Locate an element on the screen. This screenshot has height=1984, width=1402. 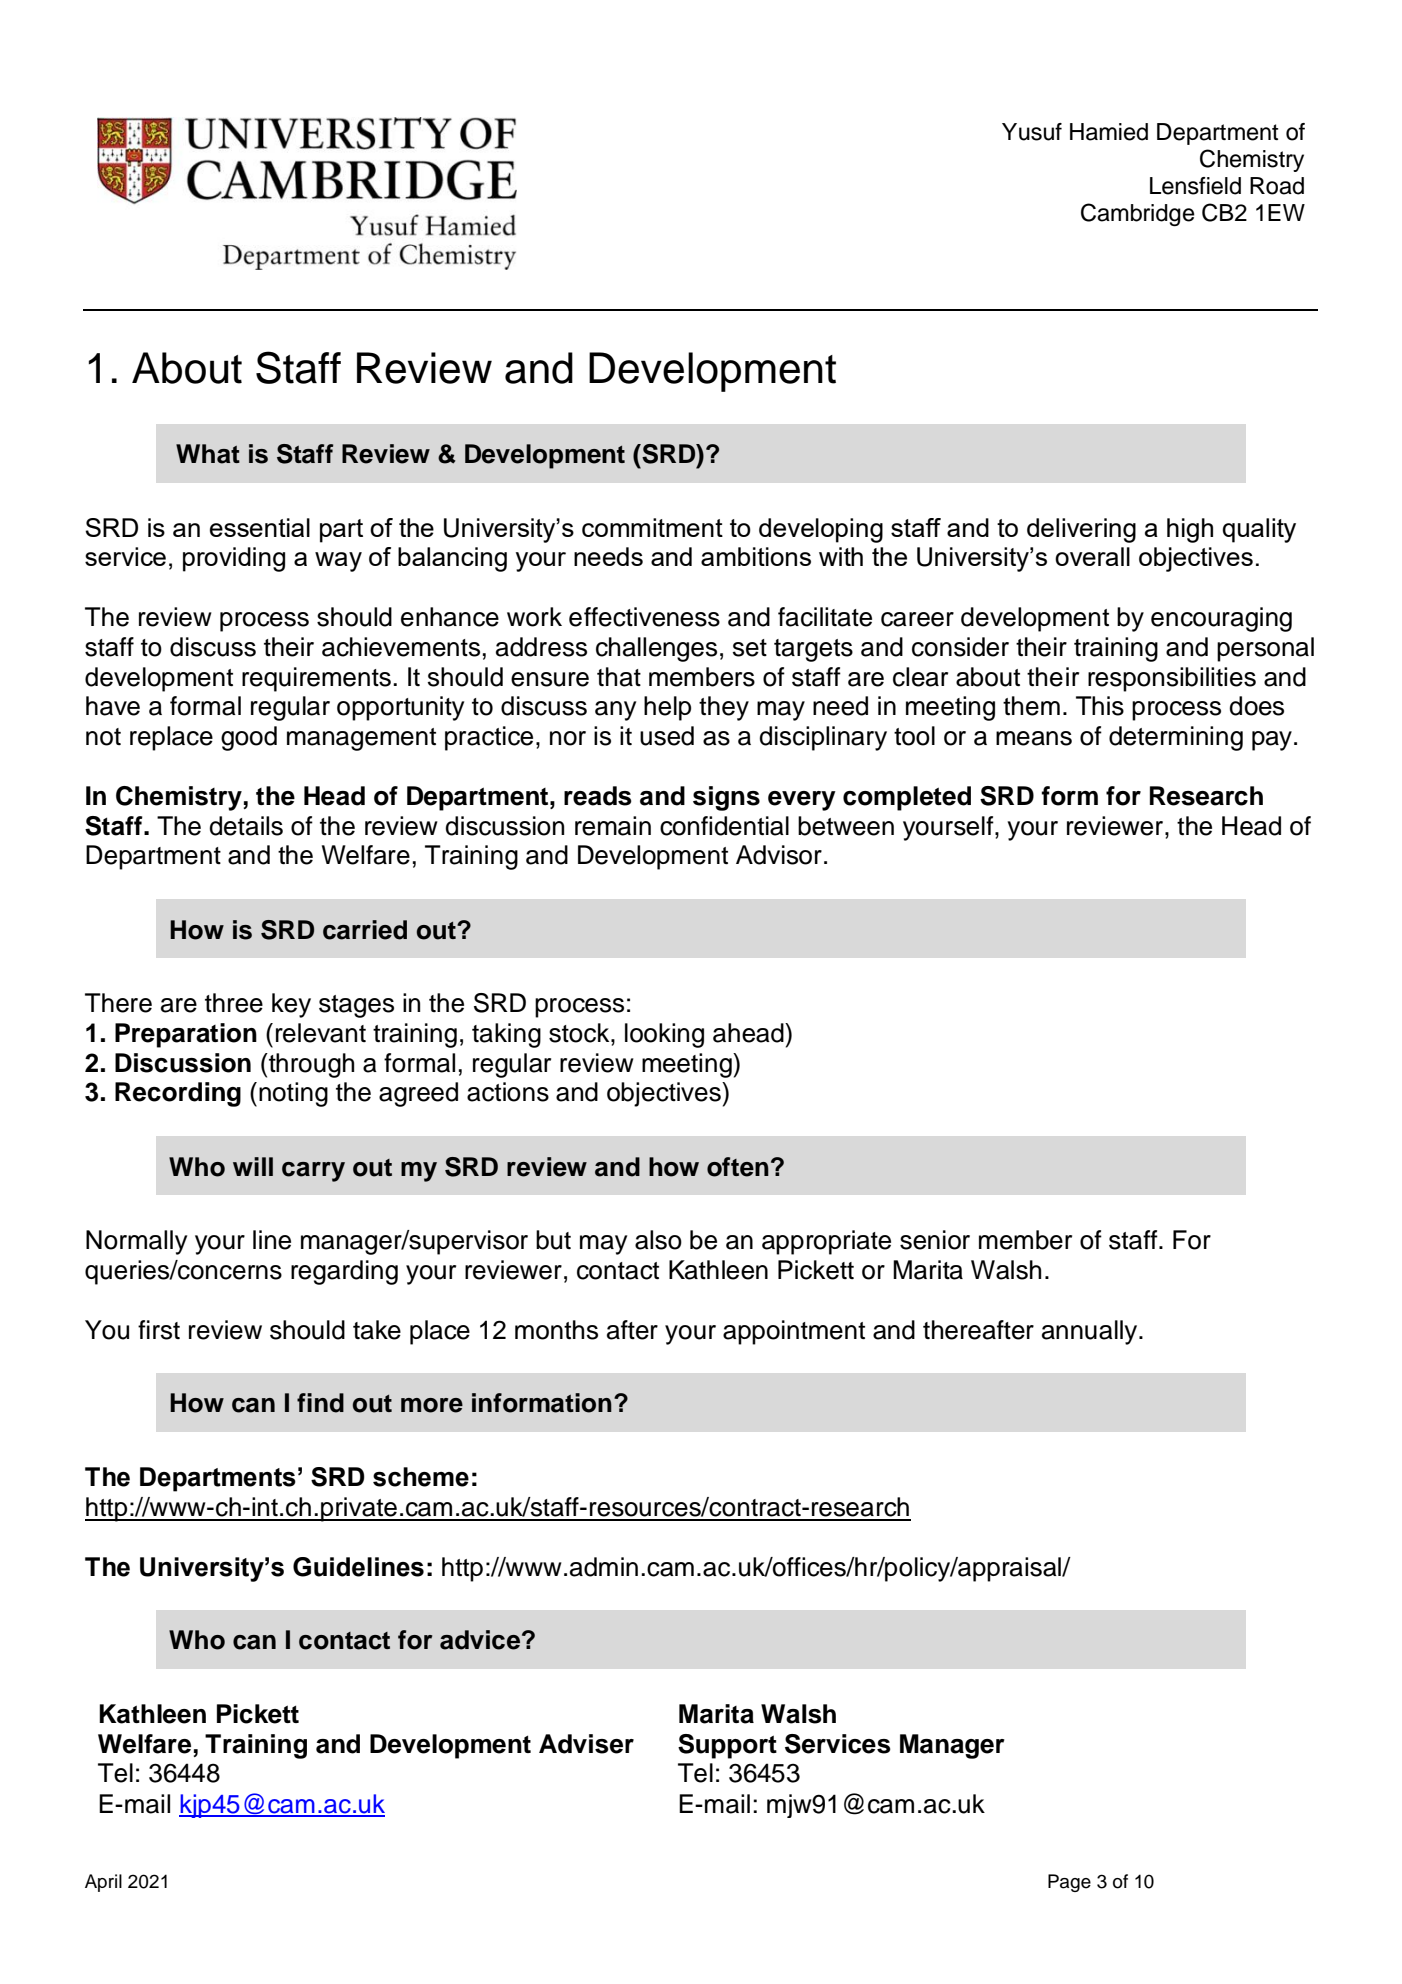
good is located at coordinates (249, 738).
